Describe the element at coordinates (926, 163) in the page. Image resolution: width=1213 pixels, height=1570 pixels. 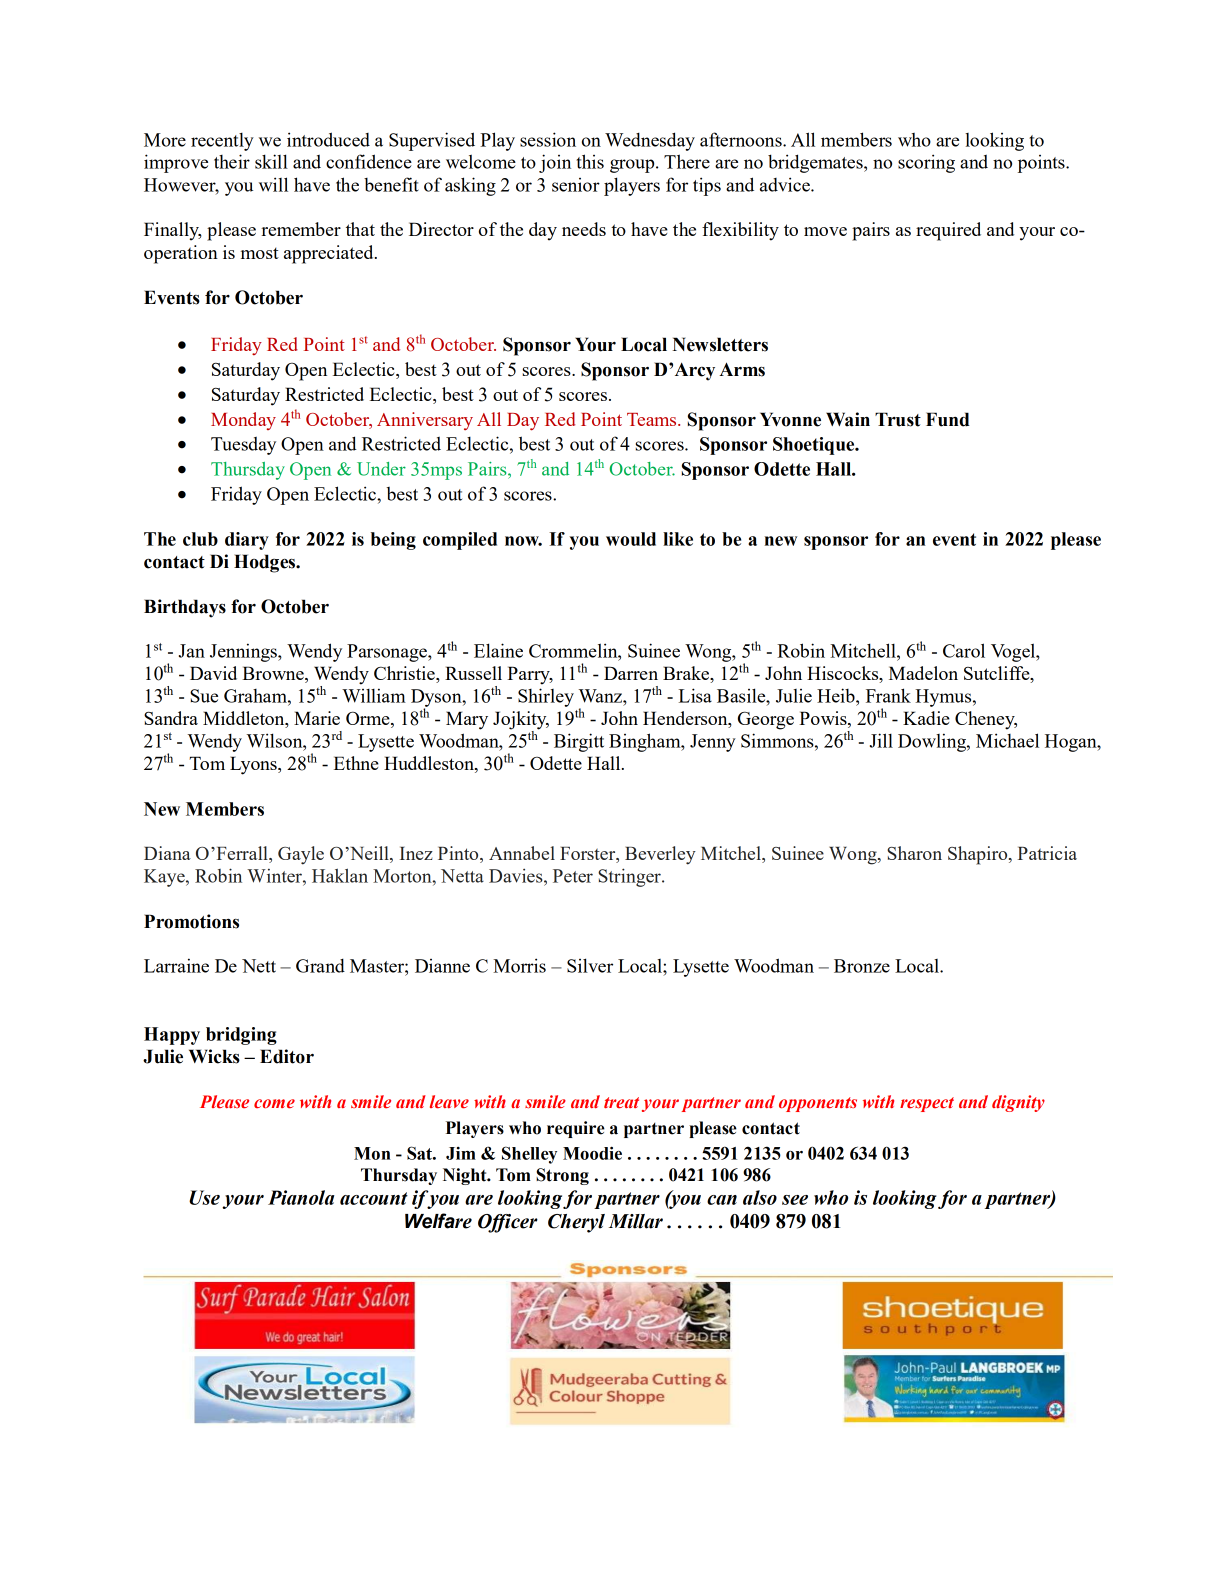
I see `scoring` at that location.
